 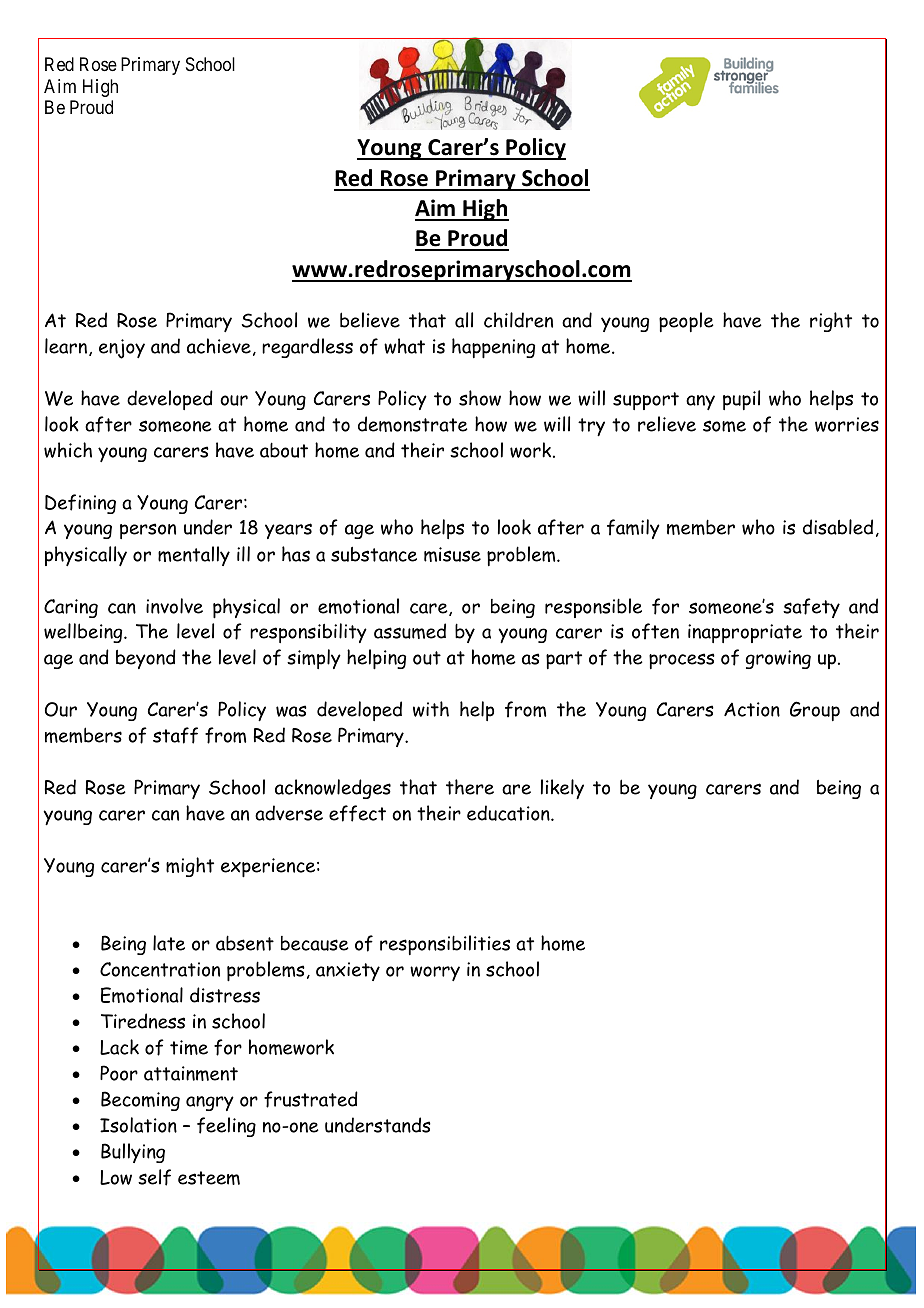 What do you see at coordinates (745, 633) in the screenshot?
I see `inappropriate` at bounding box center [745, 633].
